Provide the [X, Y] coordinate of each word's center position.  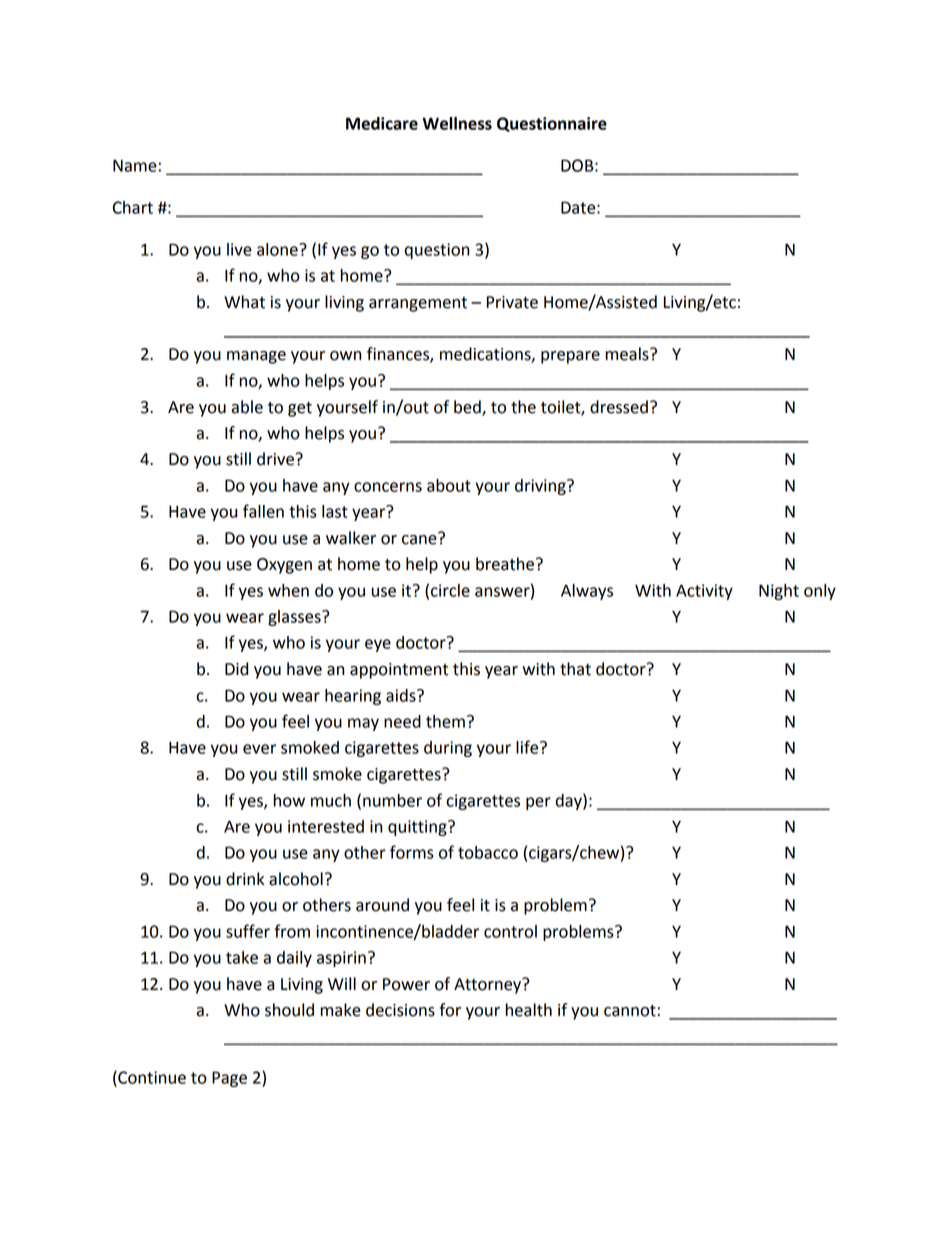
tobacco [488, 852]
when [288, 590]
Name [135, 165]
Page [229, 1079]
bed [468, 407]
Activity [704, 592]
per [538, 803]
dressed [619, 407]
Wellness [457, 123]
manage [256, 357]
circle [450, 590]
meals [628, 354]
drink [245, 879]
